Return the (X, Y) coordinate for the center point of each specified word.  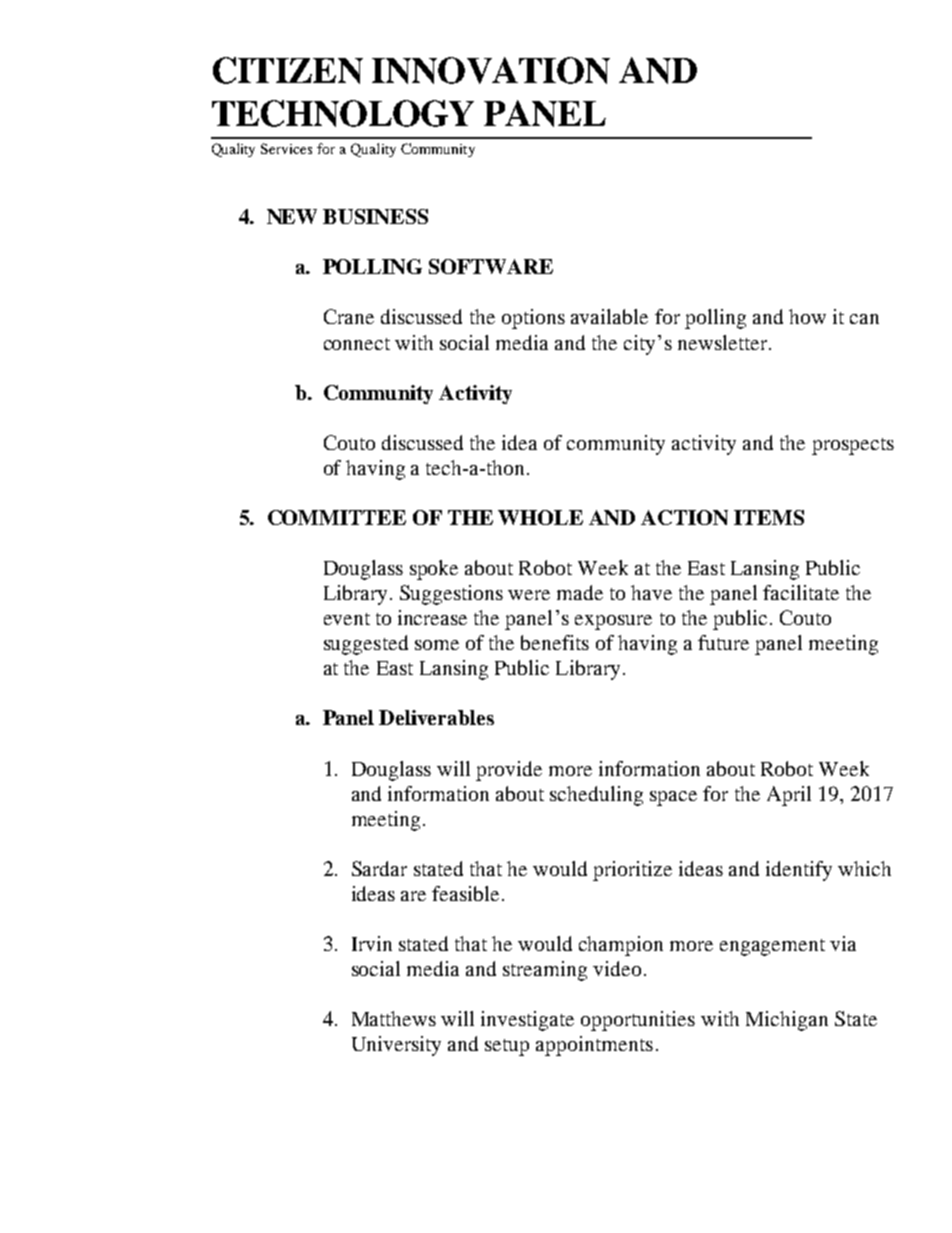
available (609, 316)
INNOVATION (491, 70)
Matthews (394, 1018)
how (807, 316)
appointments (594, 1046)
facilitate (801, 592)
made (580, 592)
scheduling (596, 796)
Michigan (787, 1021)
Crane (349, 316)
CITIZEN (288, 70)
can (864, 319)
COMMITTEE (337, 517)
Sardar (379, 868)
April (789, 796)
